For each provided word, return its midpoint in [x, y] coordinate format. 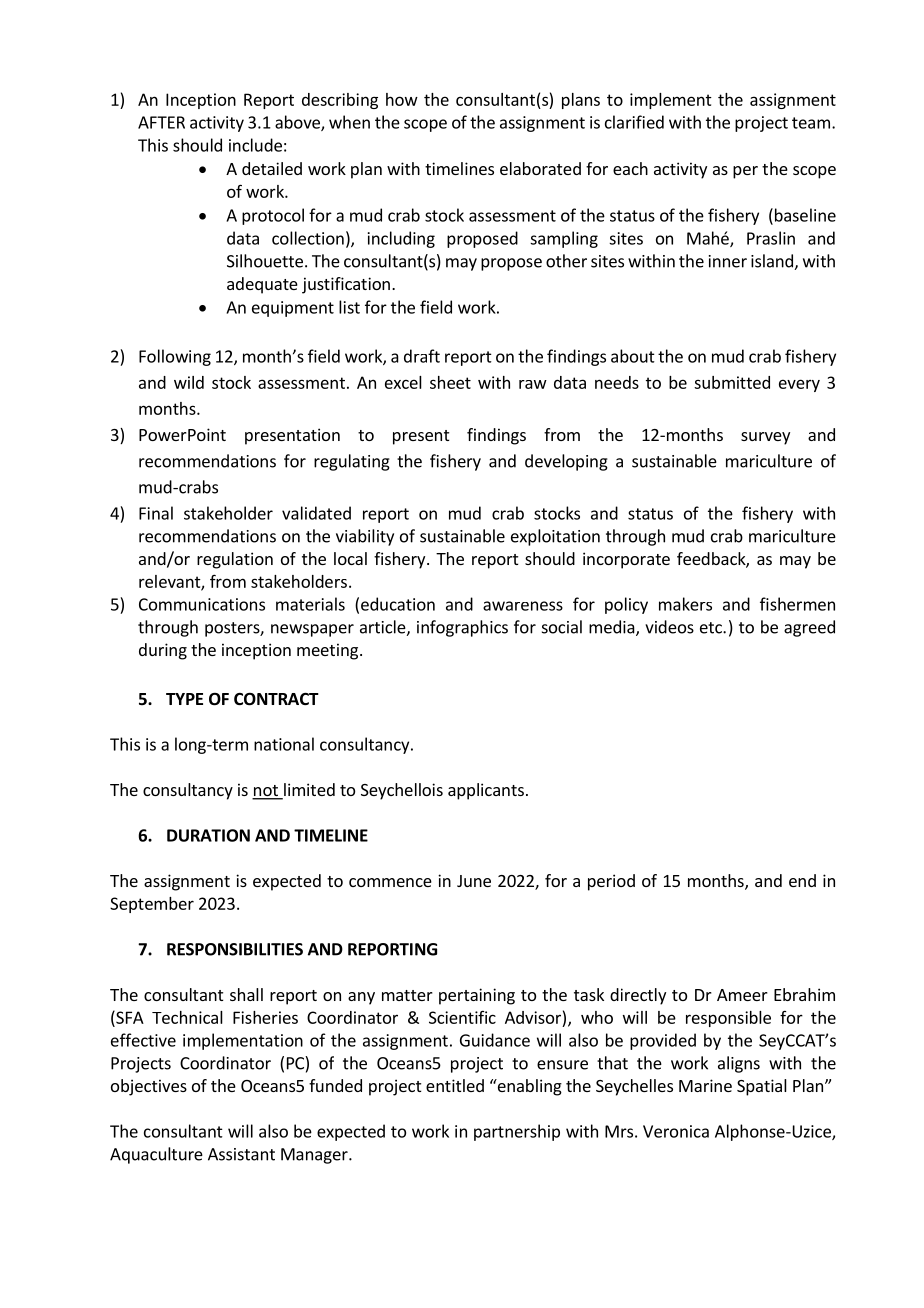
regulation [235, 560]
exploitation [555, 537]
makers [685, 604]
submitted [732, 382]
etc [712, 628]
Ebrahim [804, 994]
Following [175, 357]
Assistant [241, 1154]
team [811, 123]
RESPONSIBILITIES [235, 949]
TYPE [184, 699]
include [255, 145]
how [402, 99]
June [474, 881]
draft [422, 356]
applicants [486, 791]
